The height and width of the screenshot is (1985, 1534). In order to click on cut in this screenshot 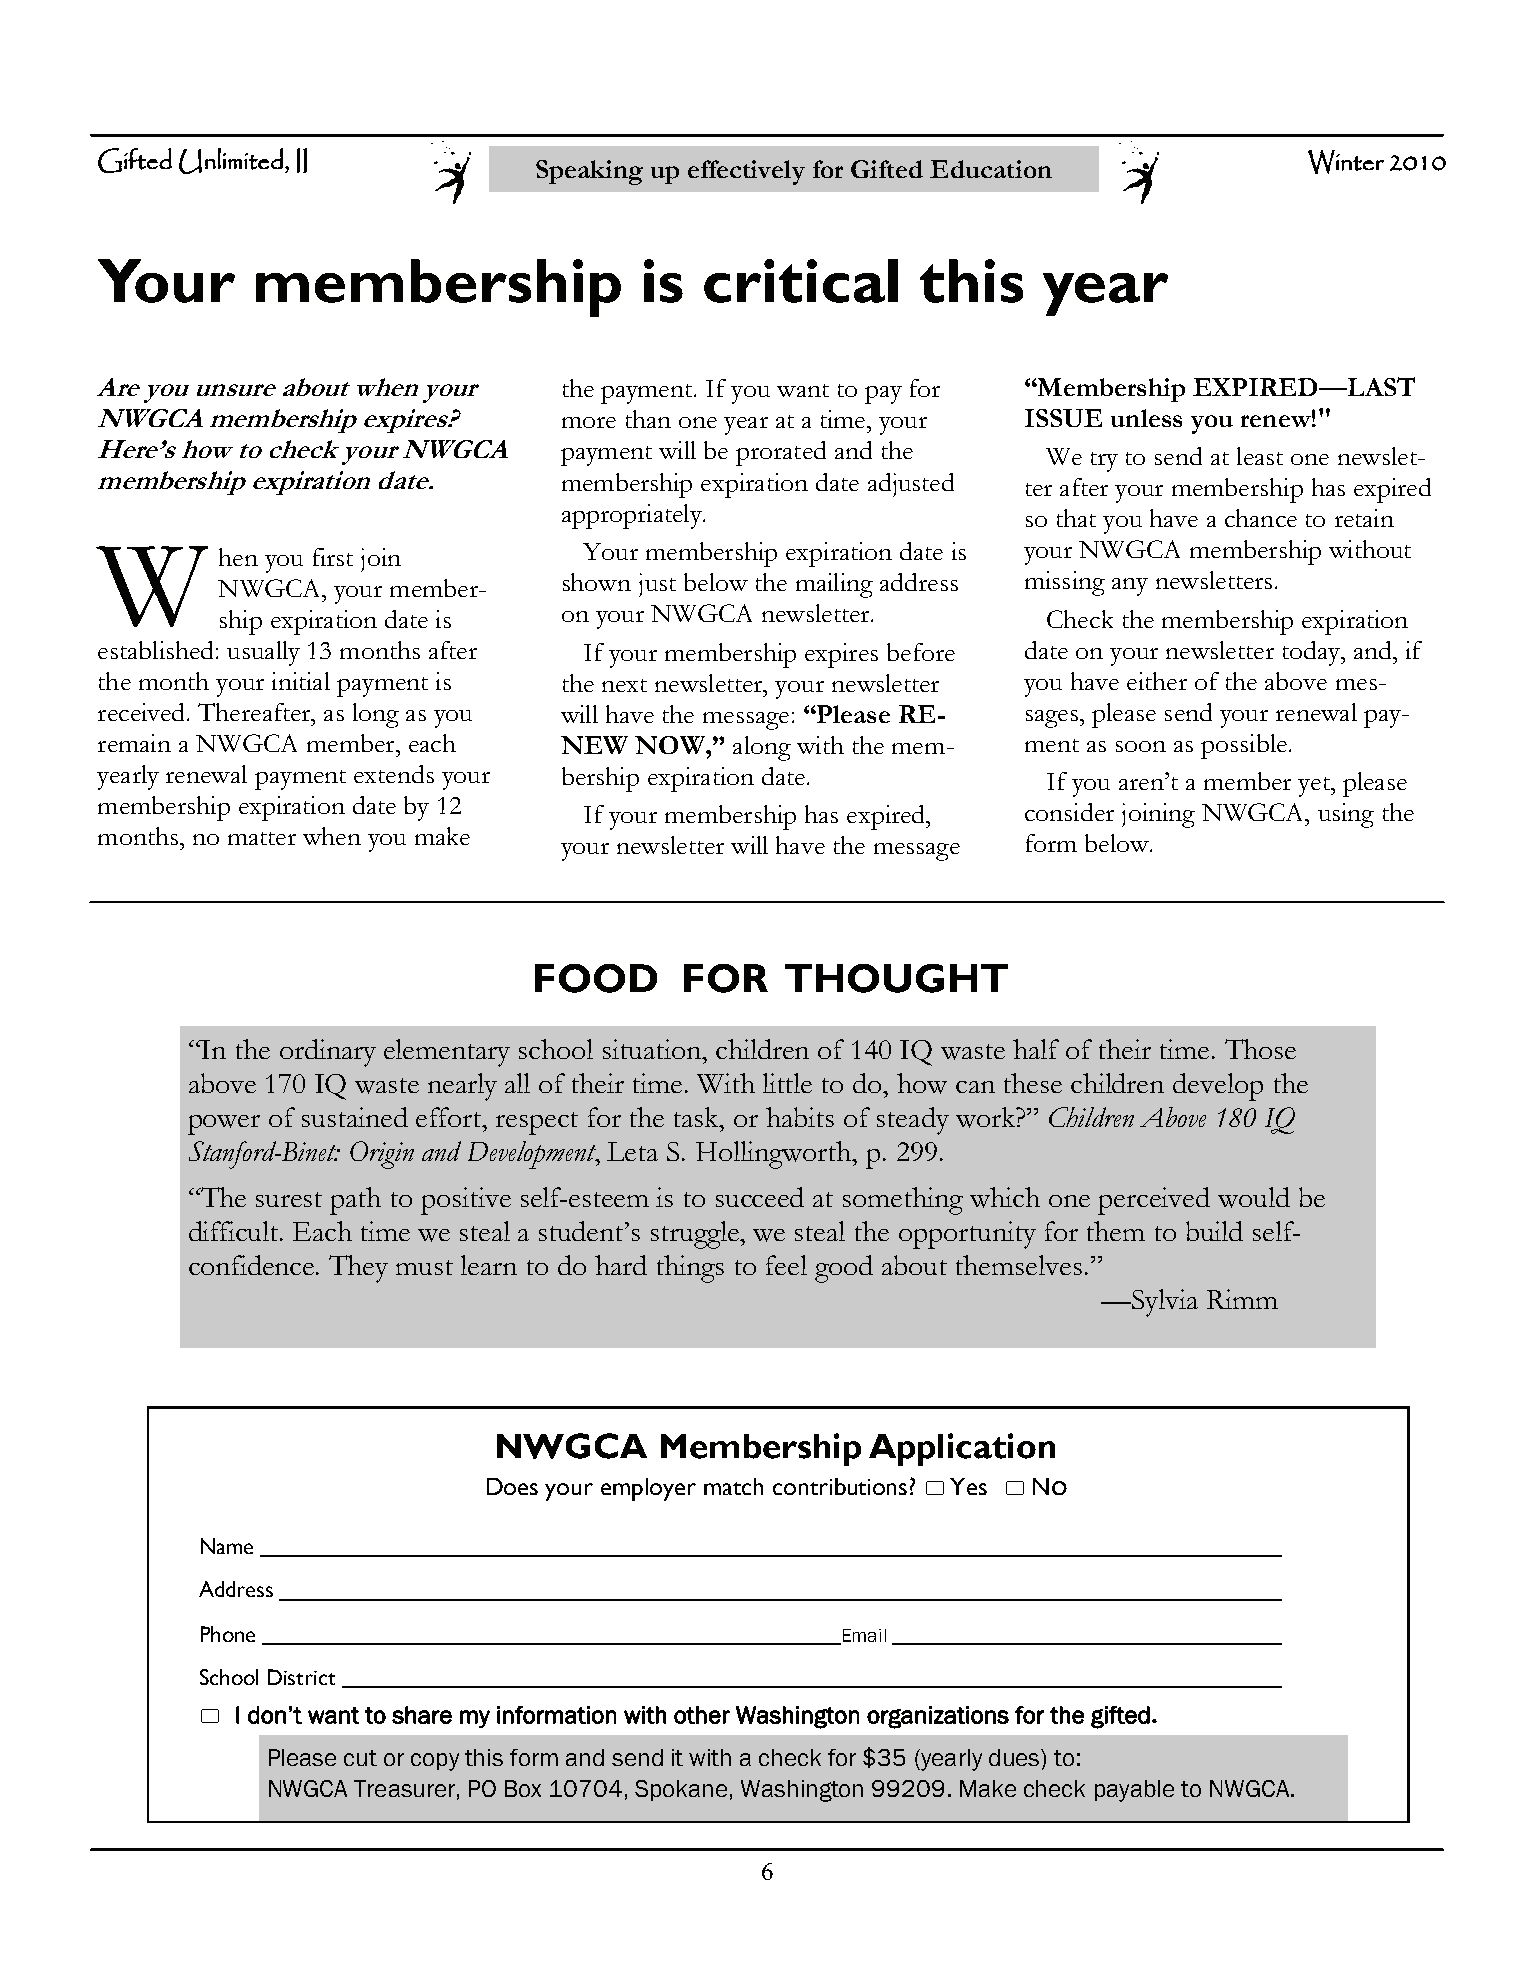, I will do `click(360, 1758)`.
